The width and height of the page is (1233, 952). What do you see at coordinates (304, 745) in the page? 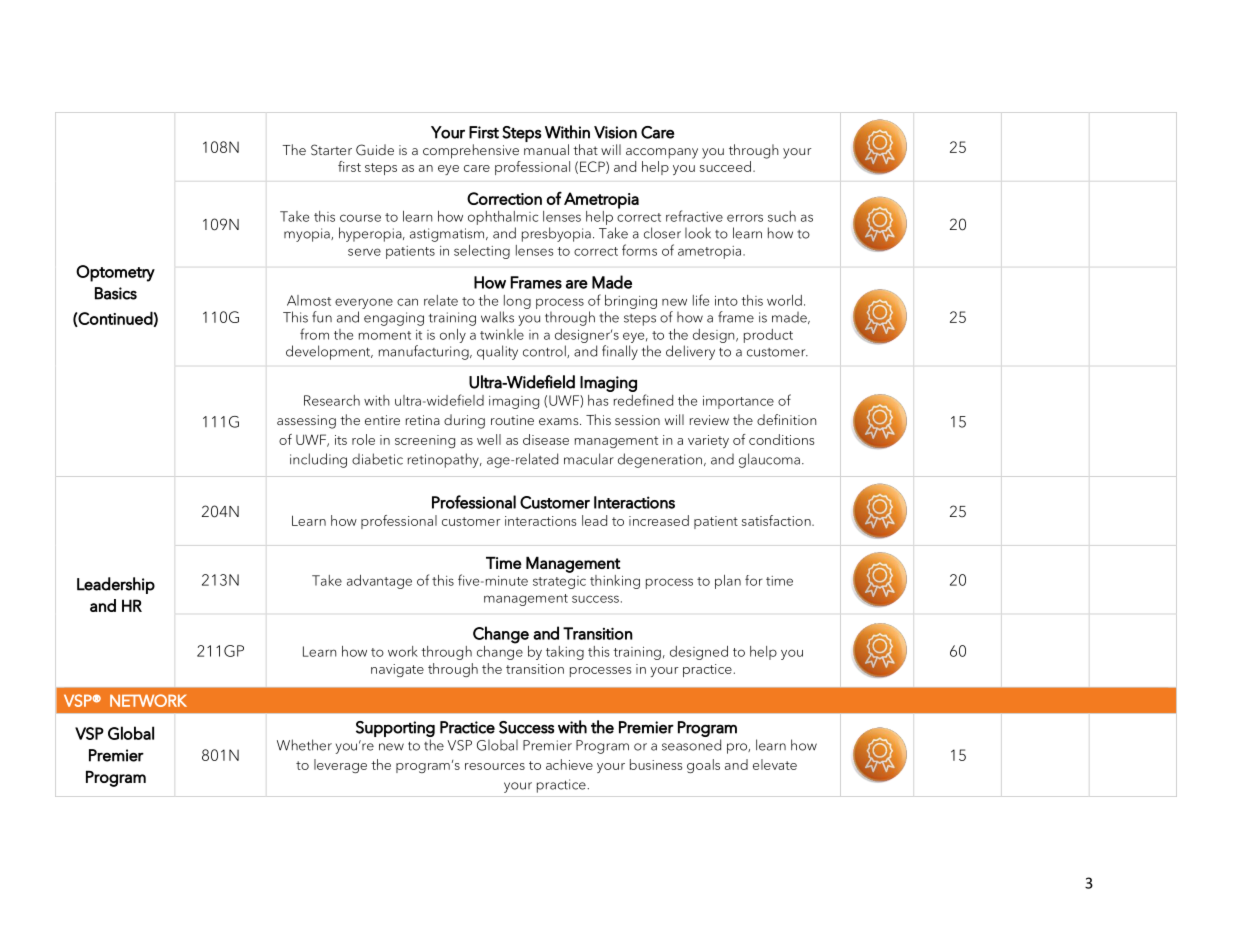
I see `Whether` at bounding box center [304, 745].
